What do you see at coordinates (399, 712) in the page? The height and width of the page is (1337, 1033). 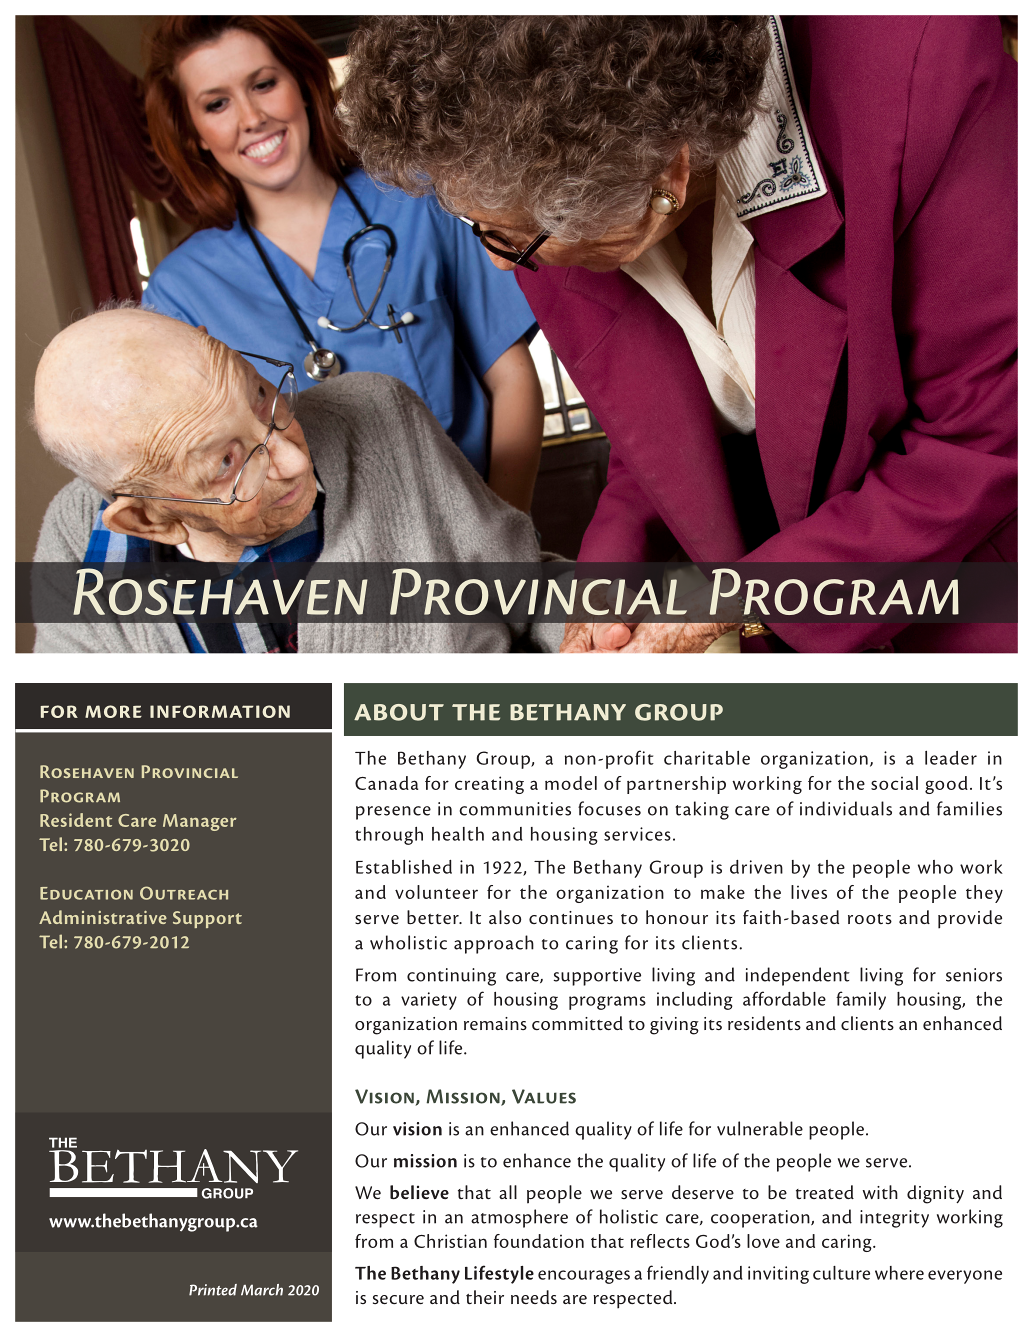 I see `about` at bounding box center [399, 712].
